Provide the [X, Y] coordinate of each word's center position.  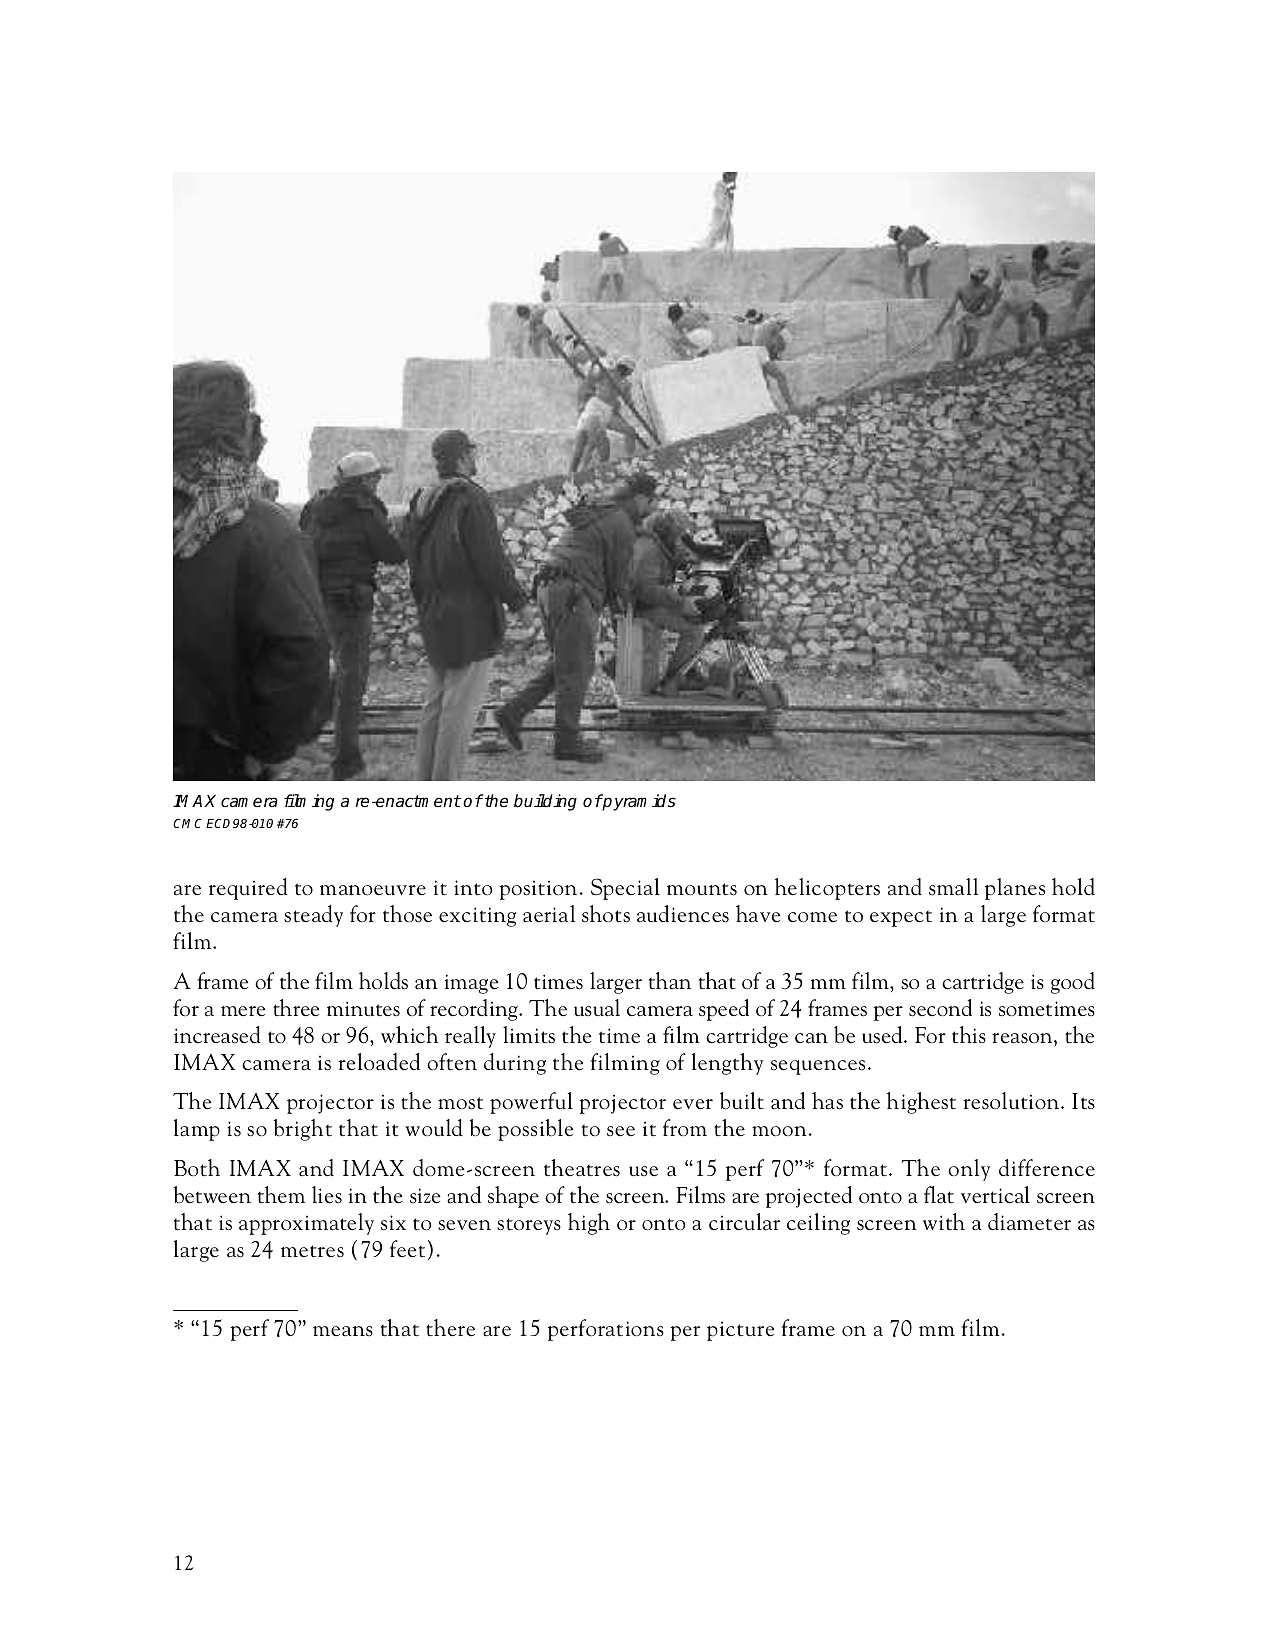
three [296, 1008]
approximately [306, 1224]
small [953, 887]
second [940, 1008]
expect [901, 919]
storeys [529, 1226]
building [545, 802]
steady [313, 916]
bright [303, 1130]
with [944, 1222]
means [343, 1331]
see [621, 1131]
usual [597, 1008]
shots [606, 914]
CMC [187, 823]
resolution [1012, 1101]
